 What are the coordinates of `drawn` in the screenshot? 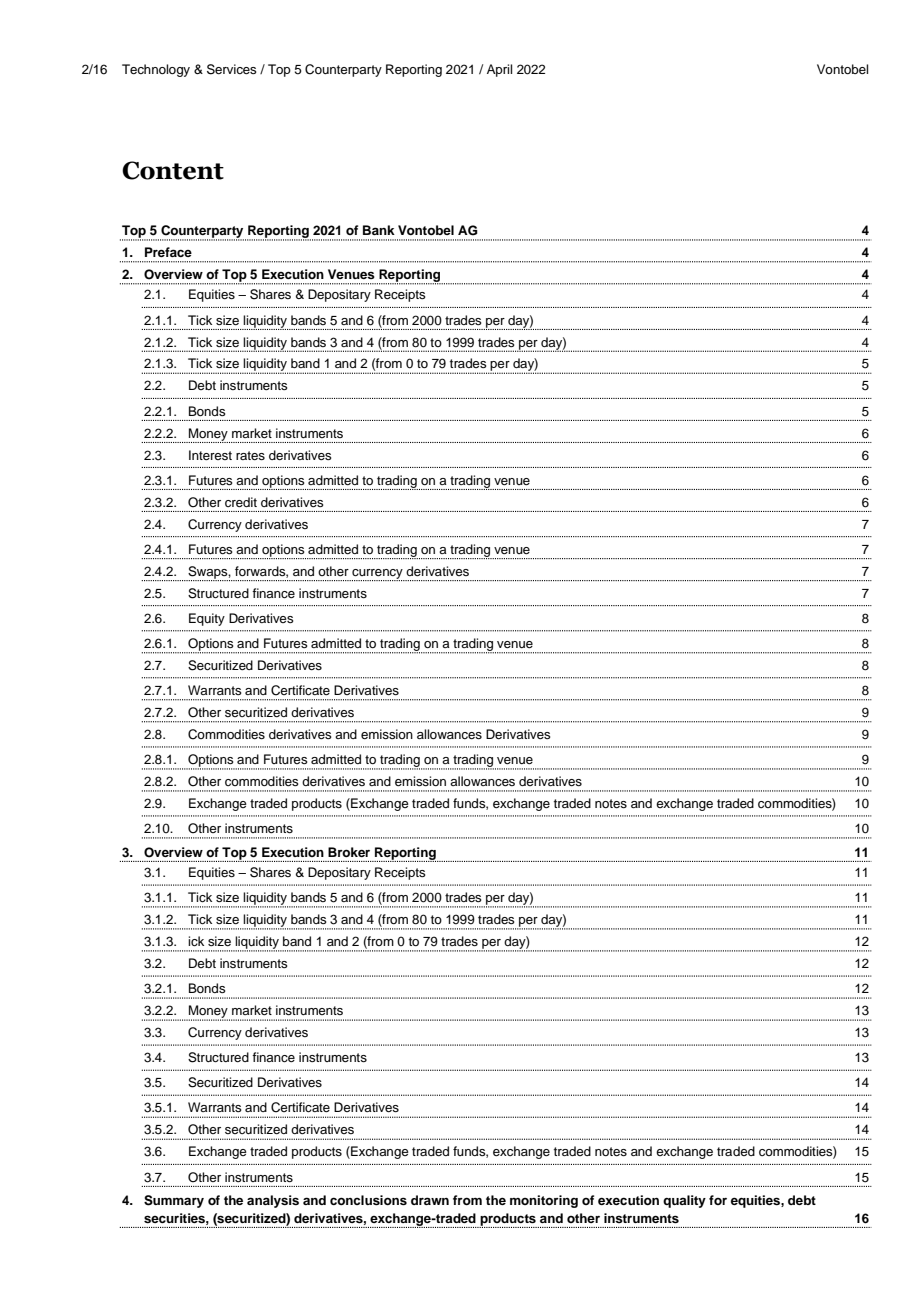 It's located at (430, 1200).
